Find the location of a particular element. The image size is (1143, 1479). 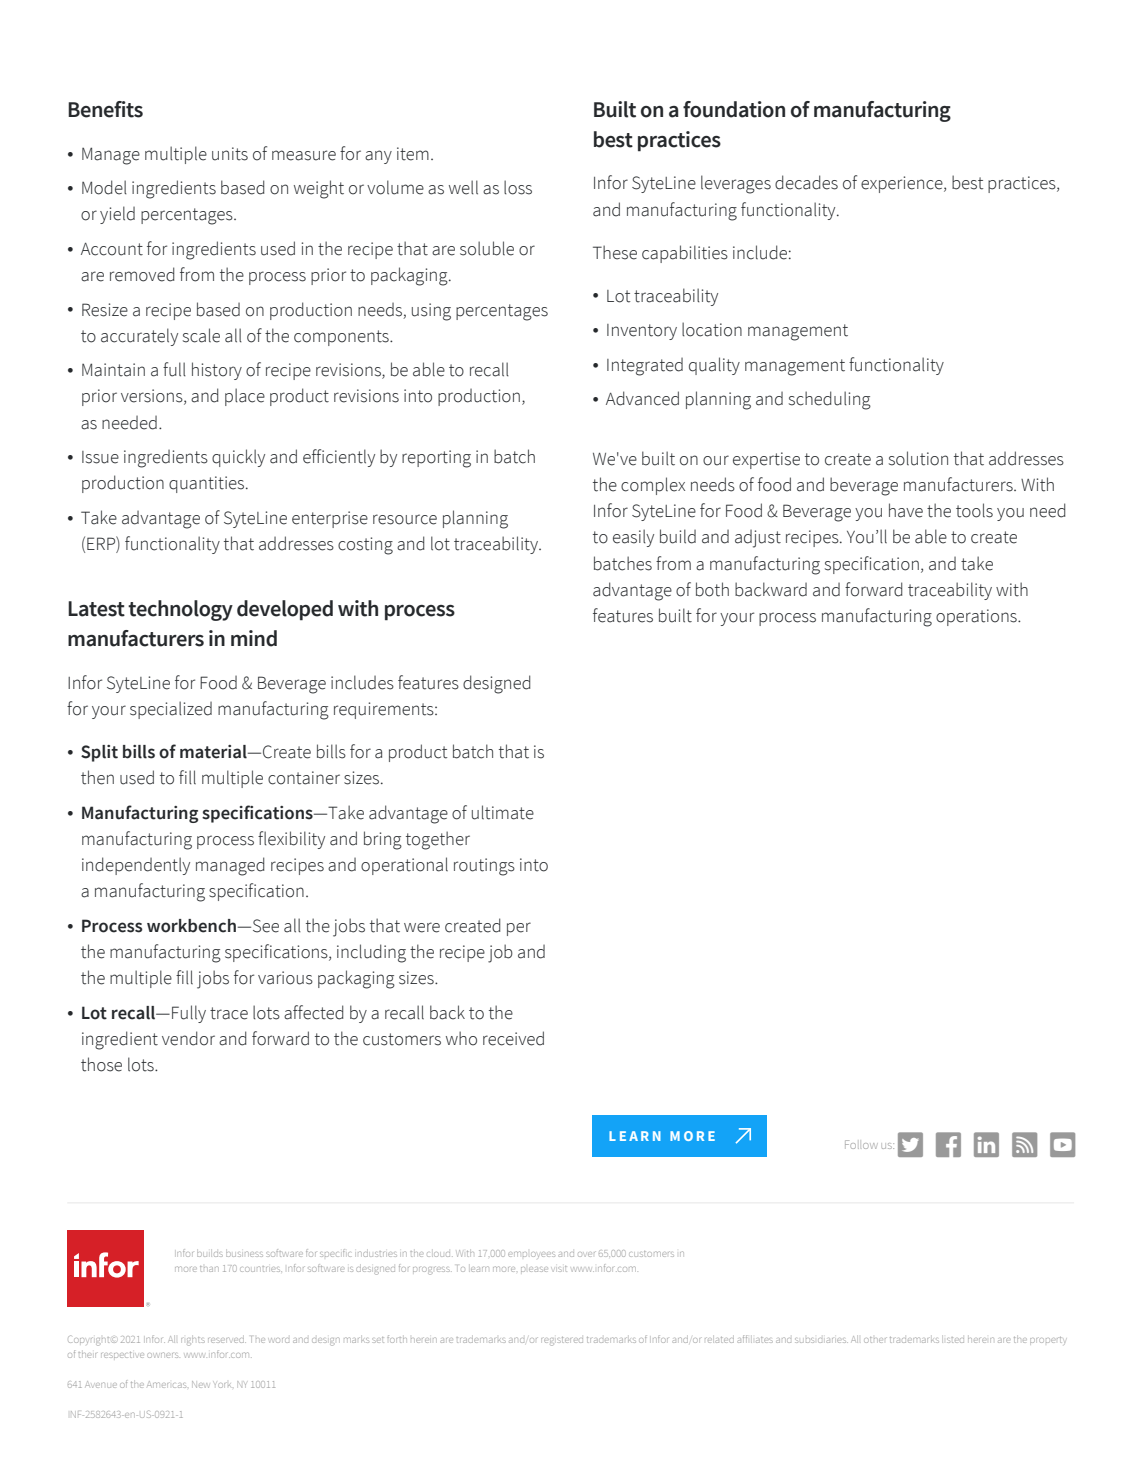

units is located at coordinates (230, 154).
